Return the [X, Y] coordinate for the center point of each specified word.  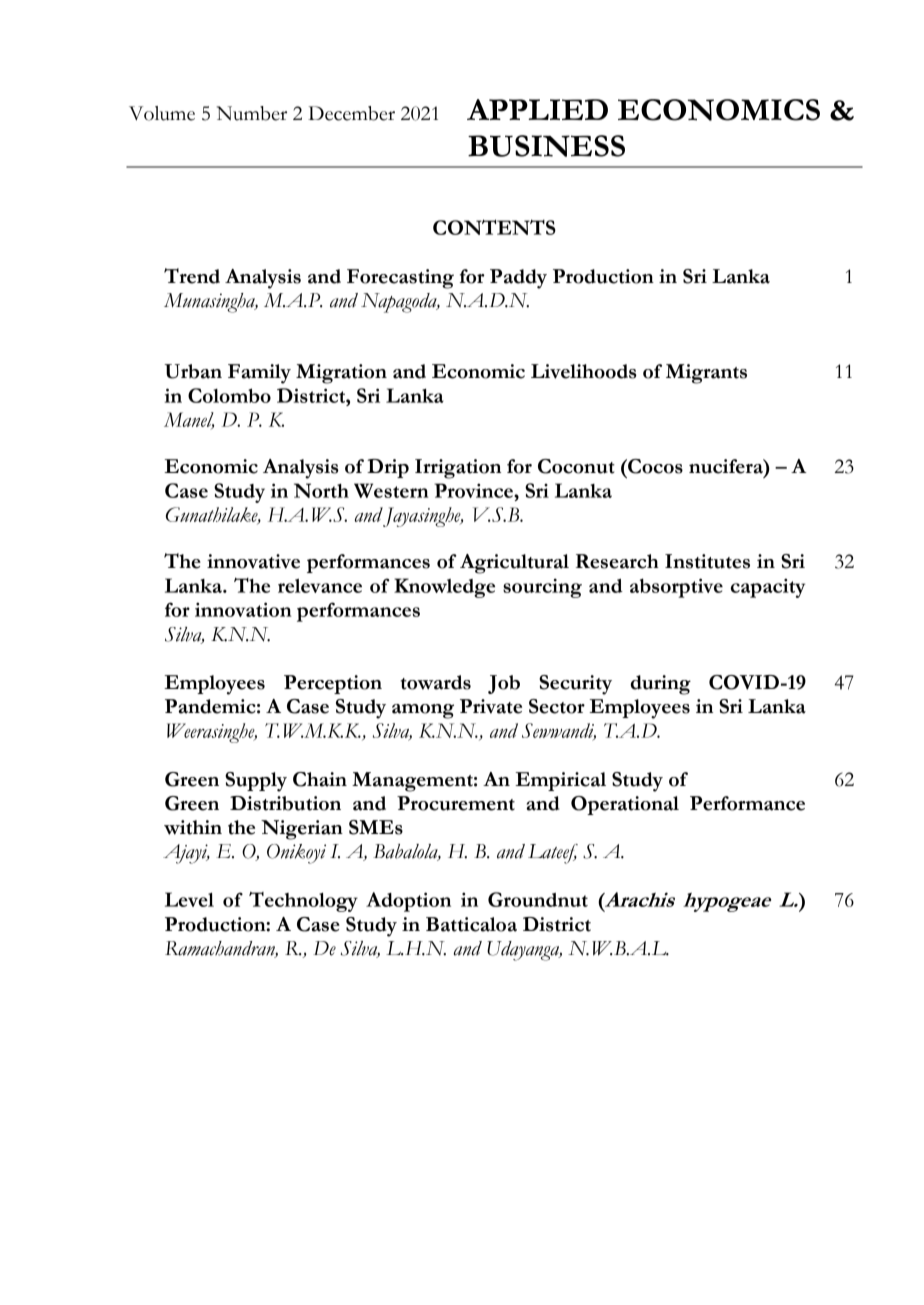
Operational [625, 805]
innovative [253, 561]
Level [189, 899]
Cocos [654, 466]
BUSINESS [546, 146]
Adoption [408, 902]
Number [252, 113]
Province [474, 490]
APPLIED [537, 109]
